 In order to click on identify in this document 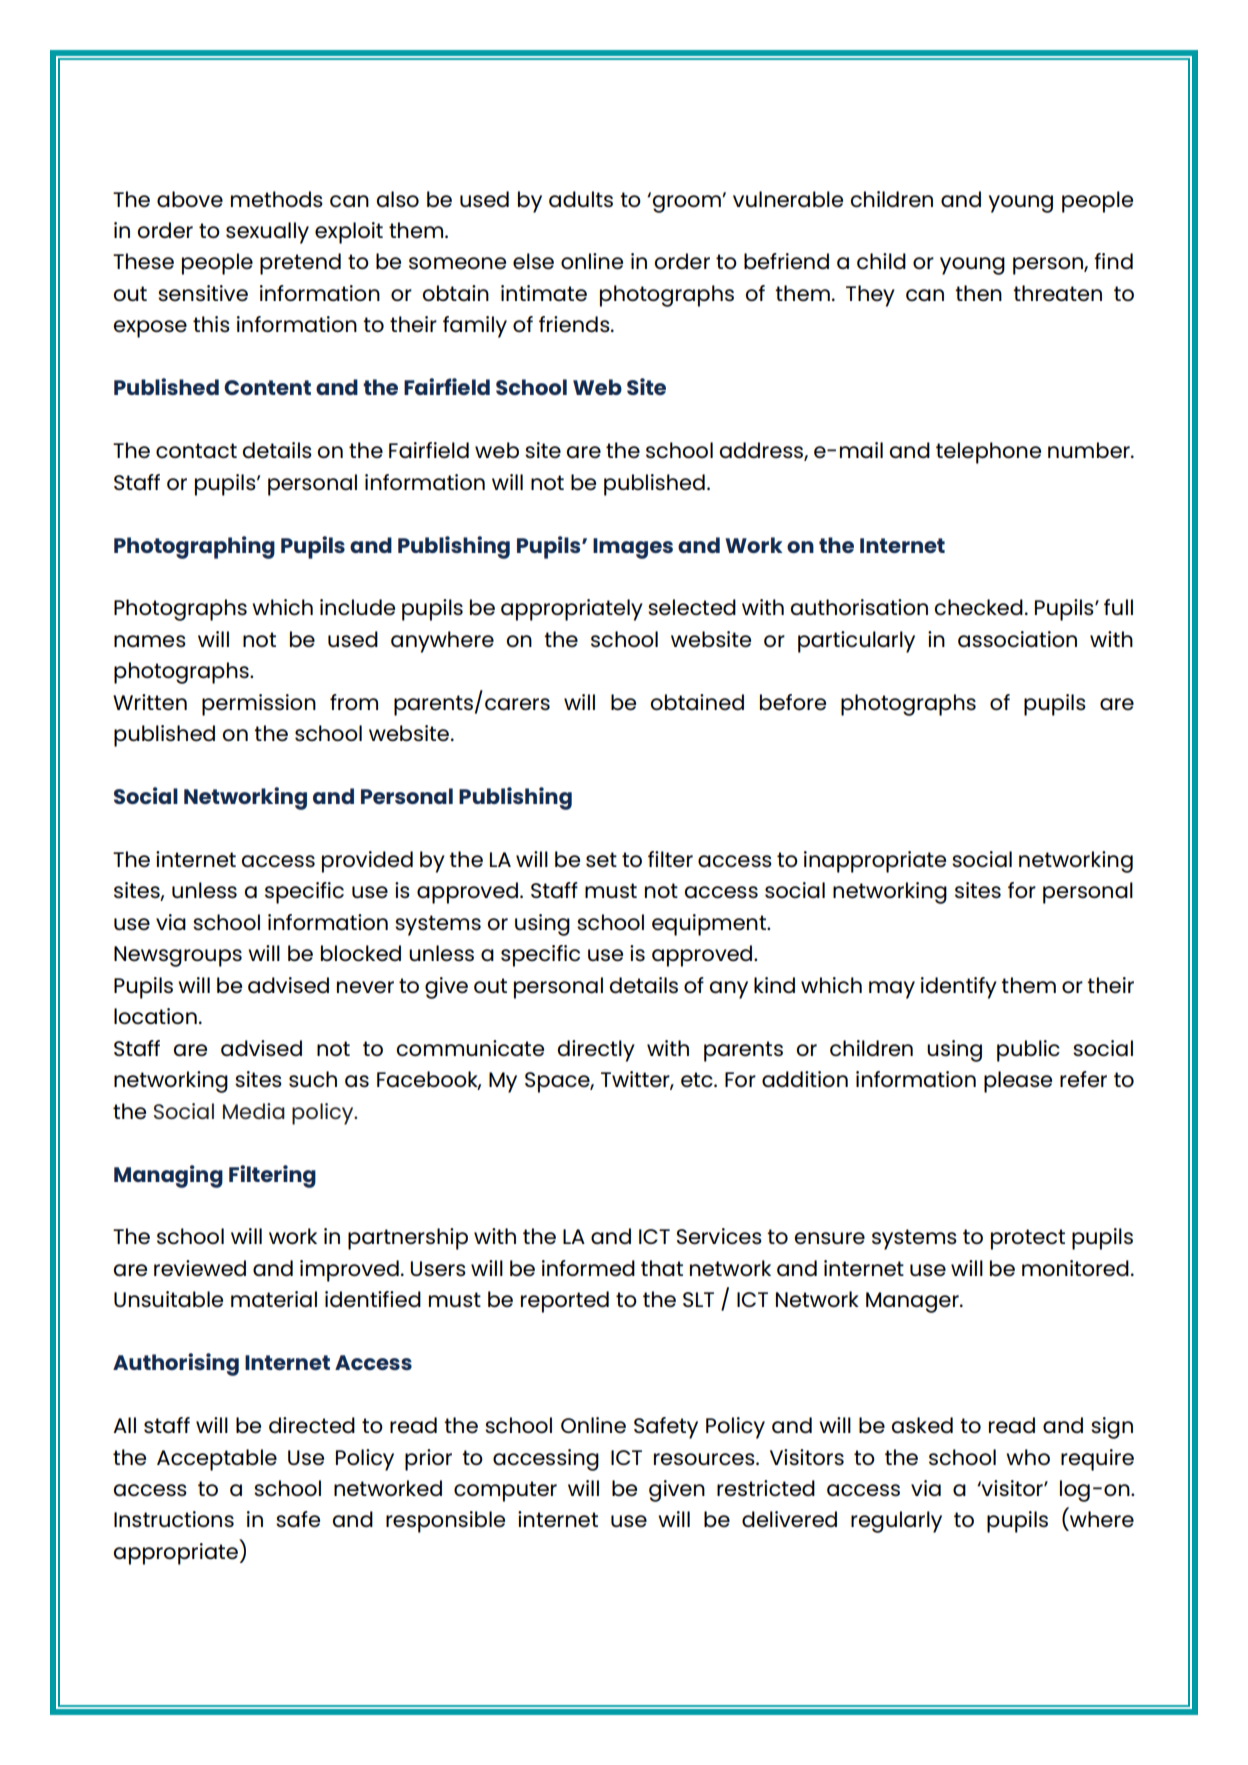, I will do `click(959, 988)`.
